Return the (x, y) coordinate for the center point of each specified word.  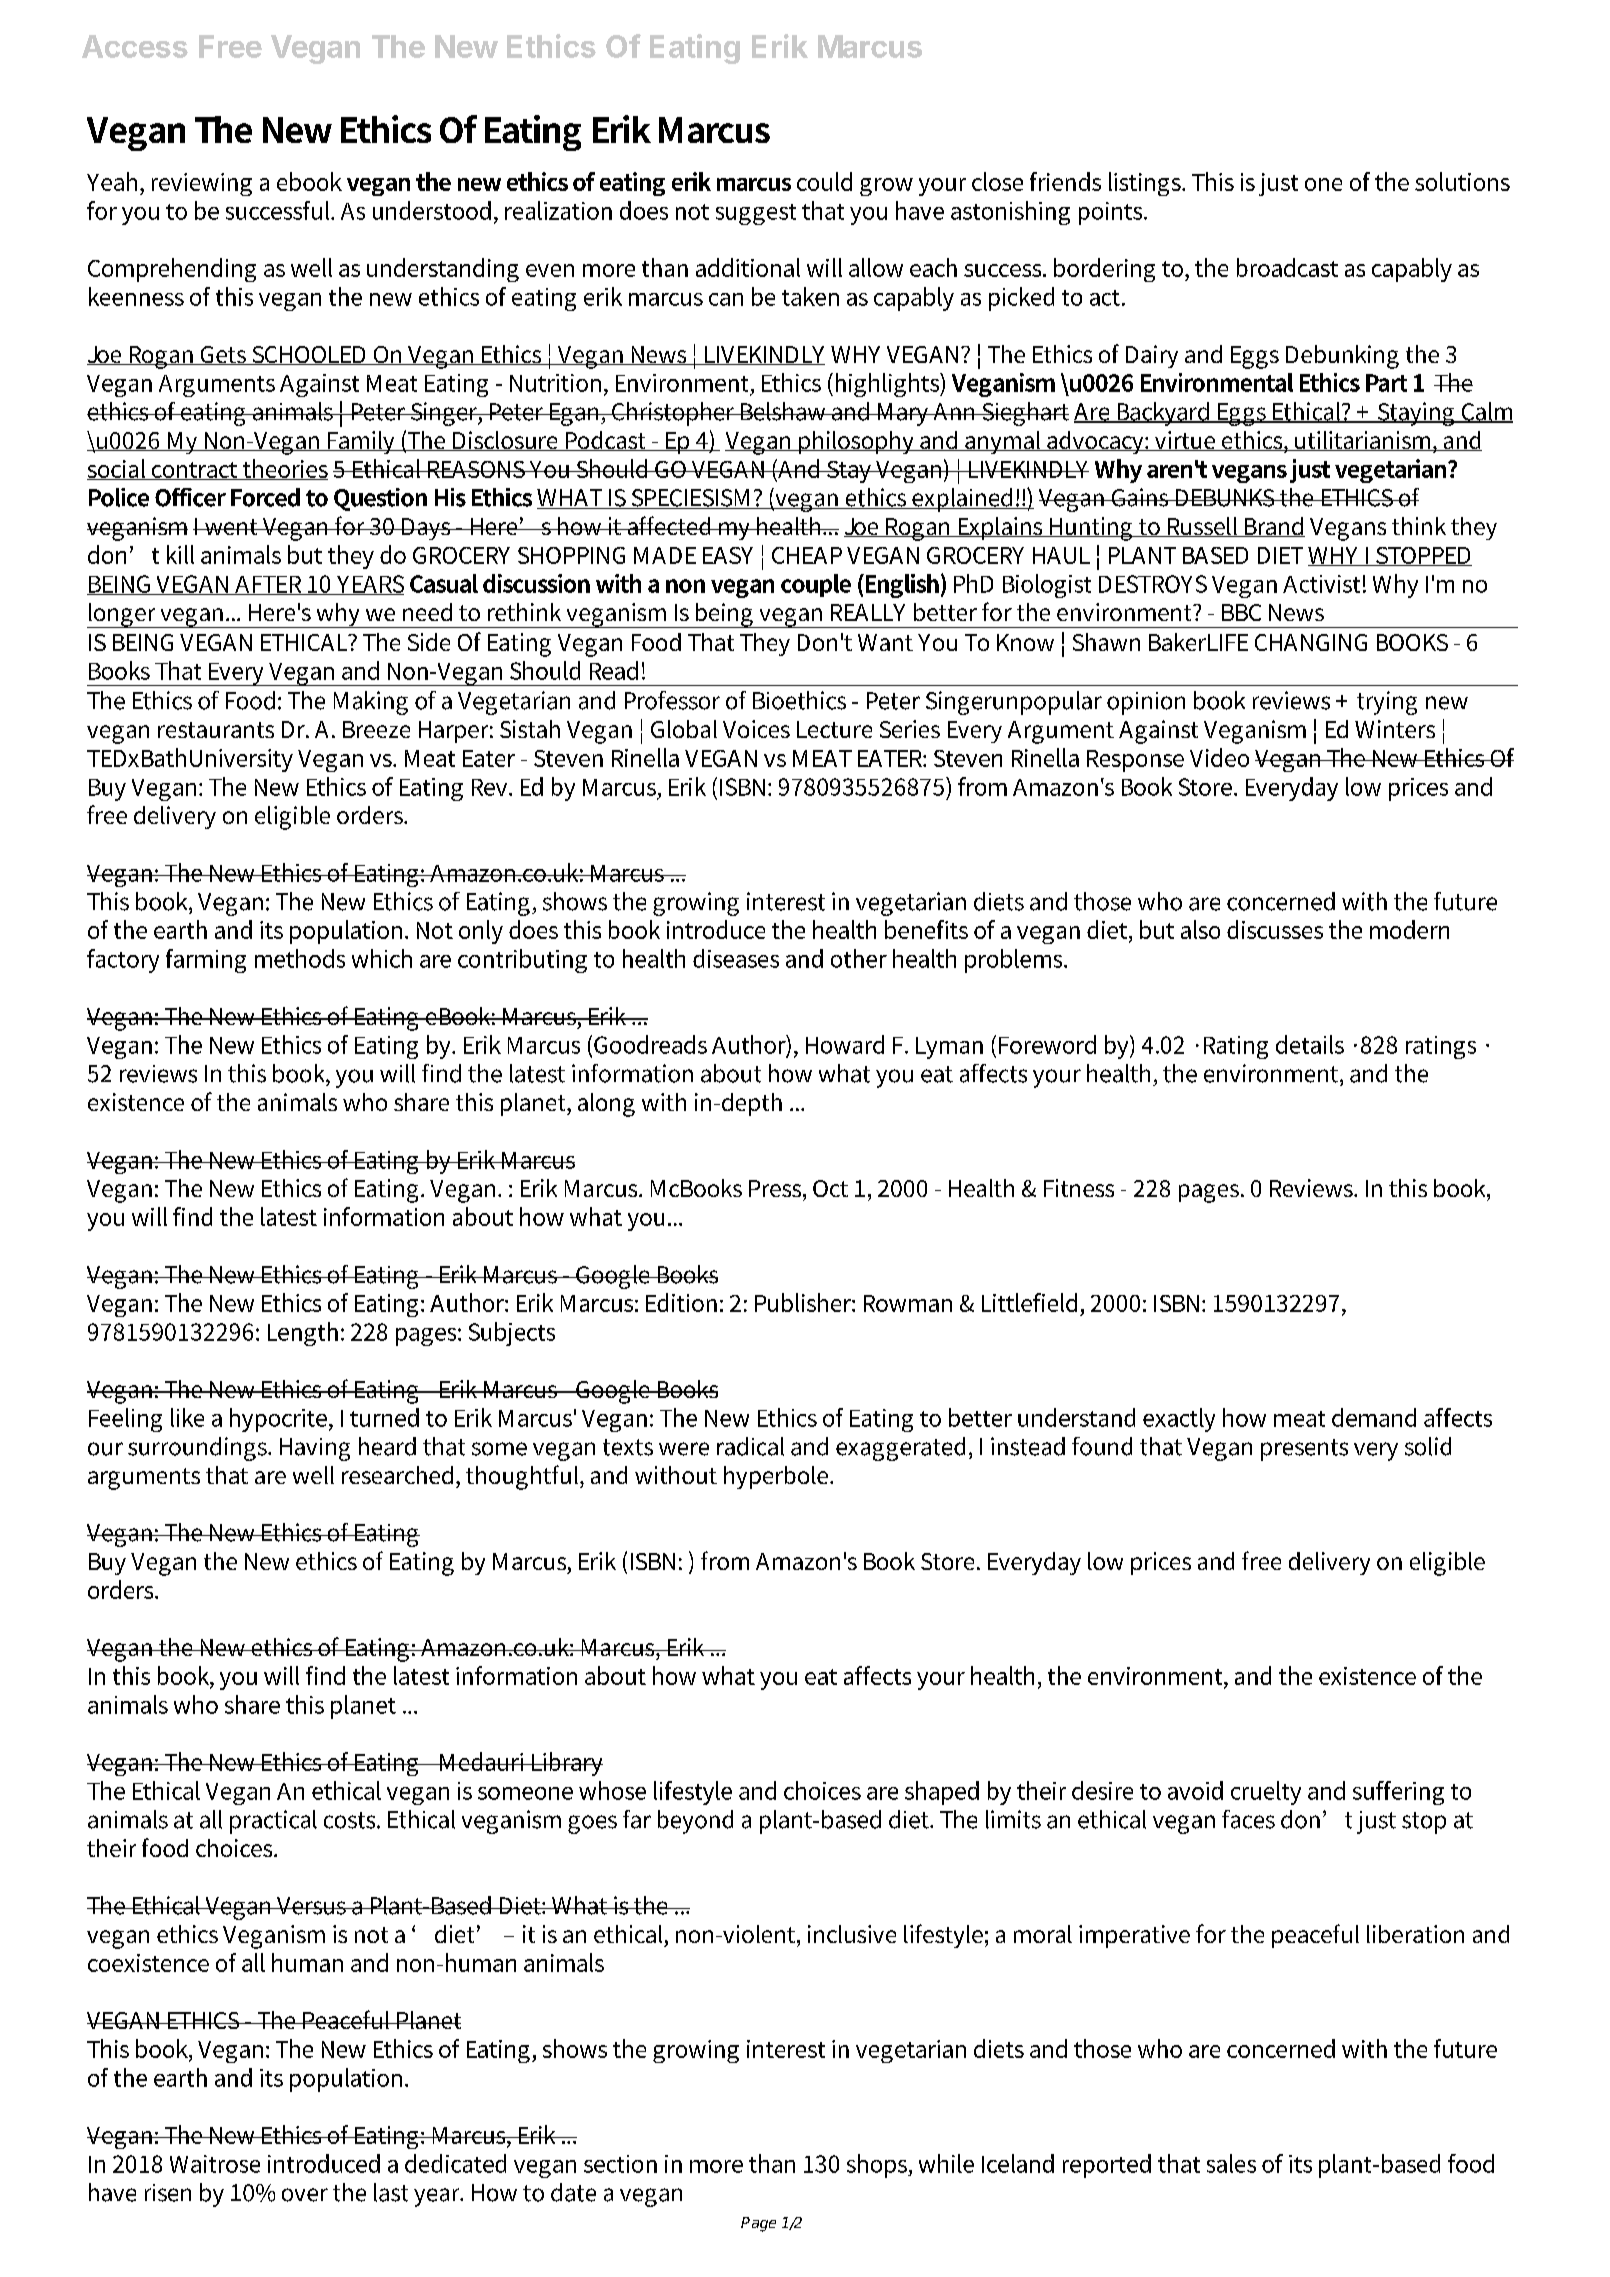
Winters (1395, 729)
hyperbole (777, 1477)
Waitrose (215, 2164)
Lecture (834, 729)
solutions (1462, 181)
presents (1304, 1450)
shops (878, 2166)
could (824, 181)
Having (315, 1449)
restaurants (216, 730)
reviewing (202, 184)
